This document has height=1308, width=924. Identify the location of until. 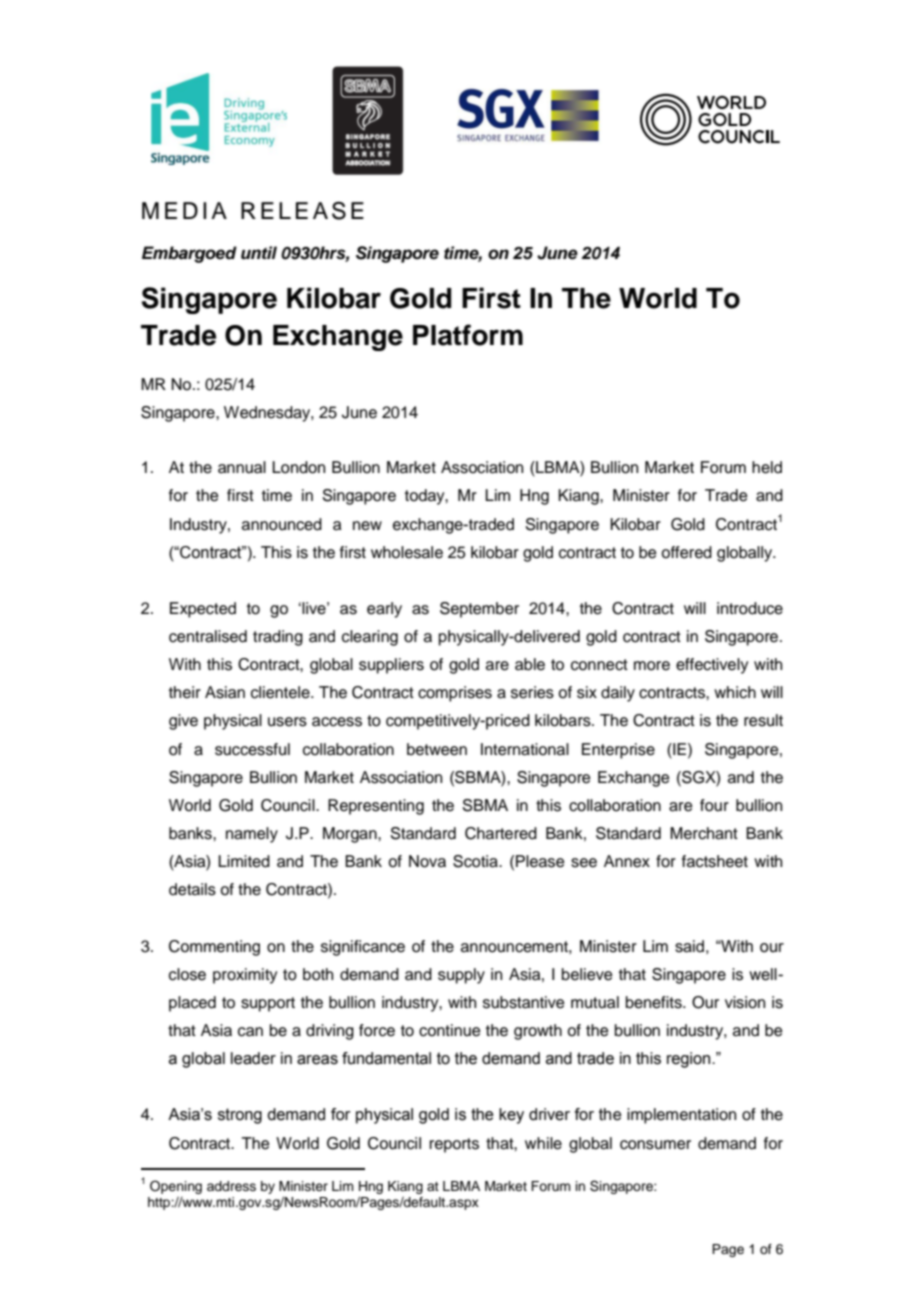
(259, 253).
